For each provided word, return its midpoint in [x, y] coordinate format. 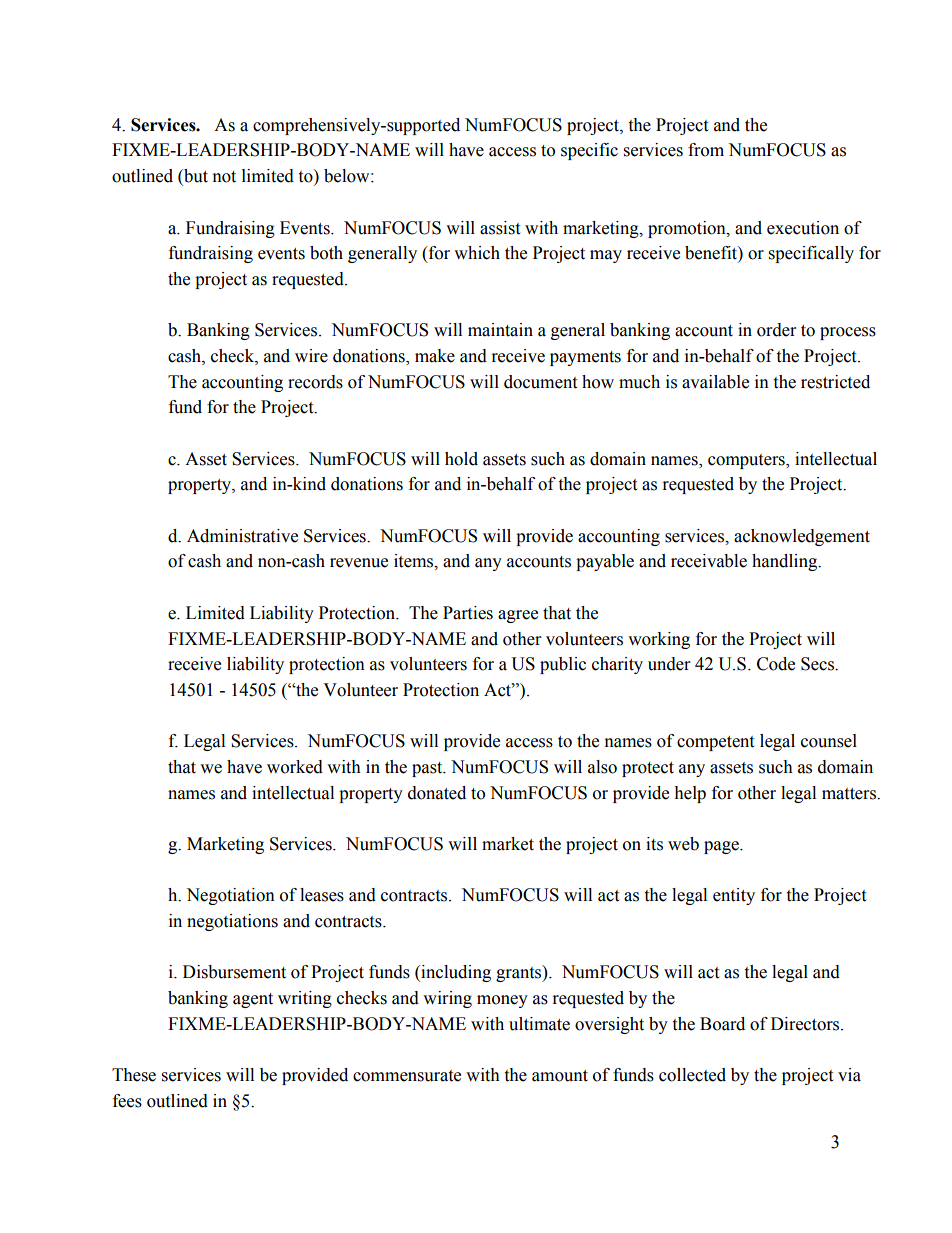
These [134, 1075]
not [224, 177]
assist [500, 228]
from [706, 150]
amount [560, 1076]
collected [692, 1075]
